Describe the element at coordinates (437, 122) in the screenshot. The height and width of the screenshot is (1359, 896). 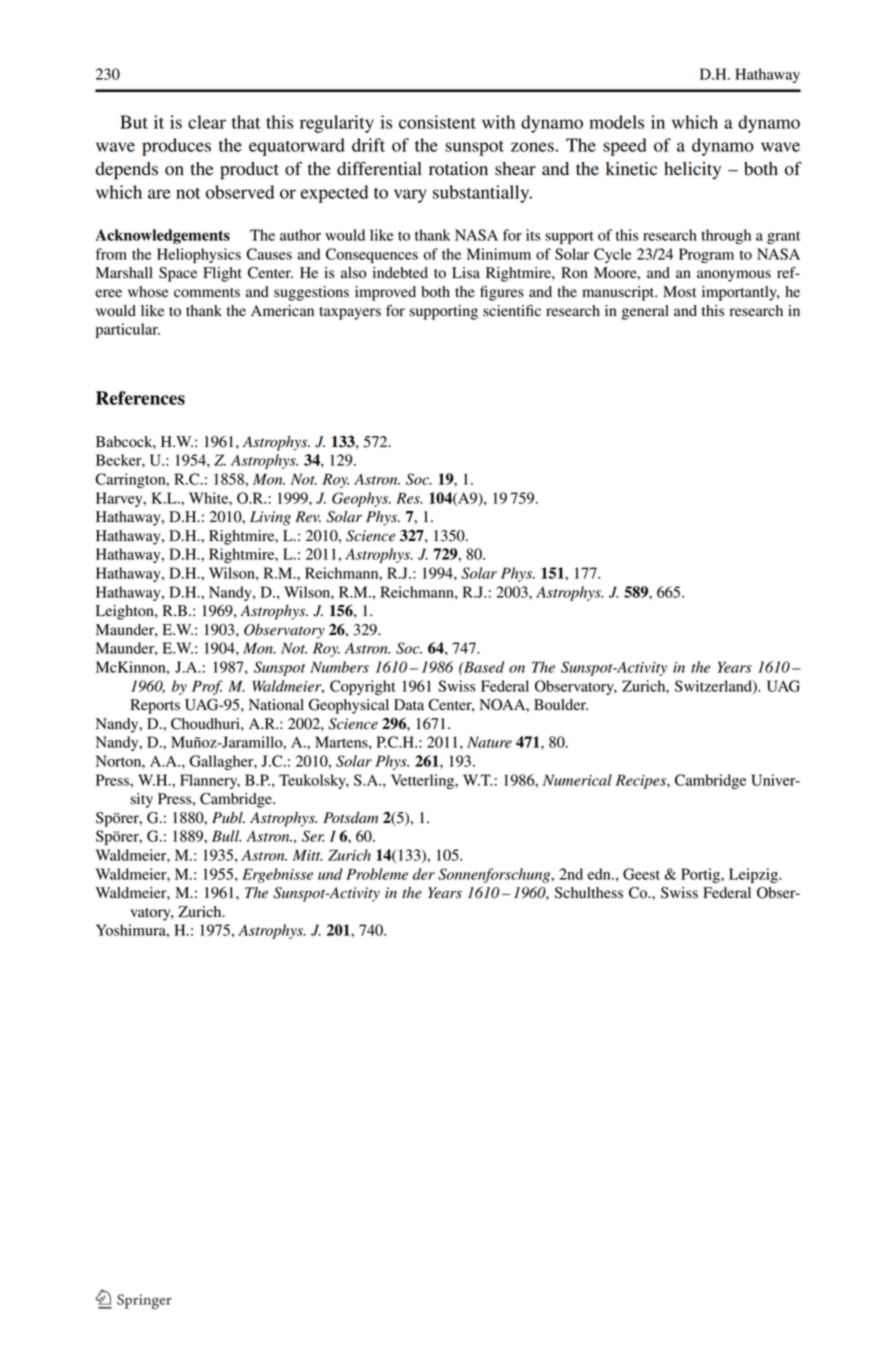
I see `consistent` at that location.
